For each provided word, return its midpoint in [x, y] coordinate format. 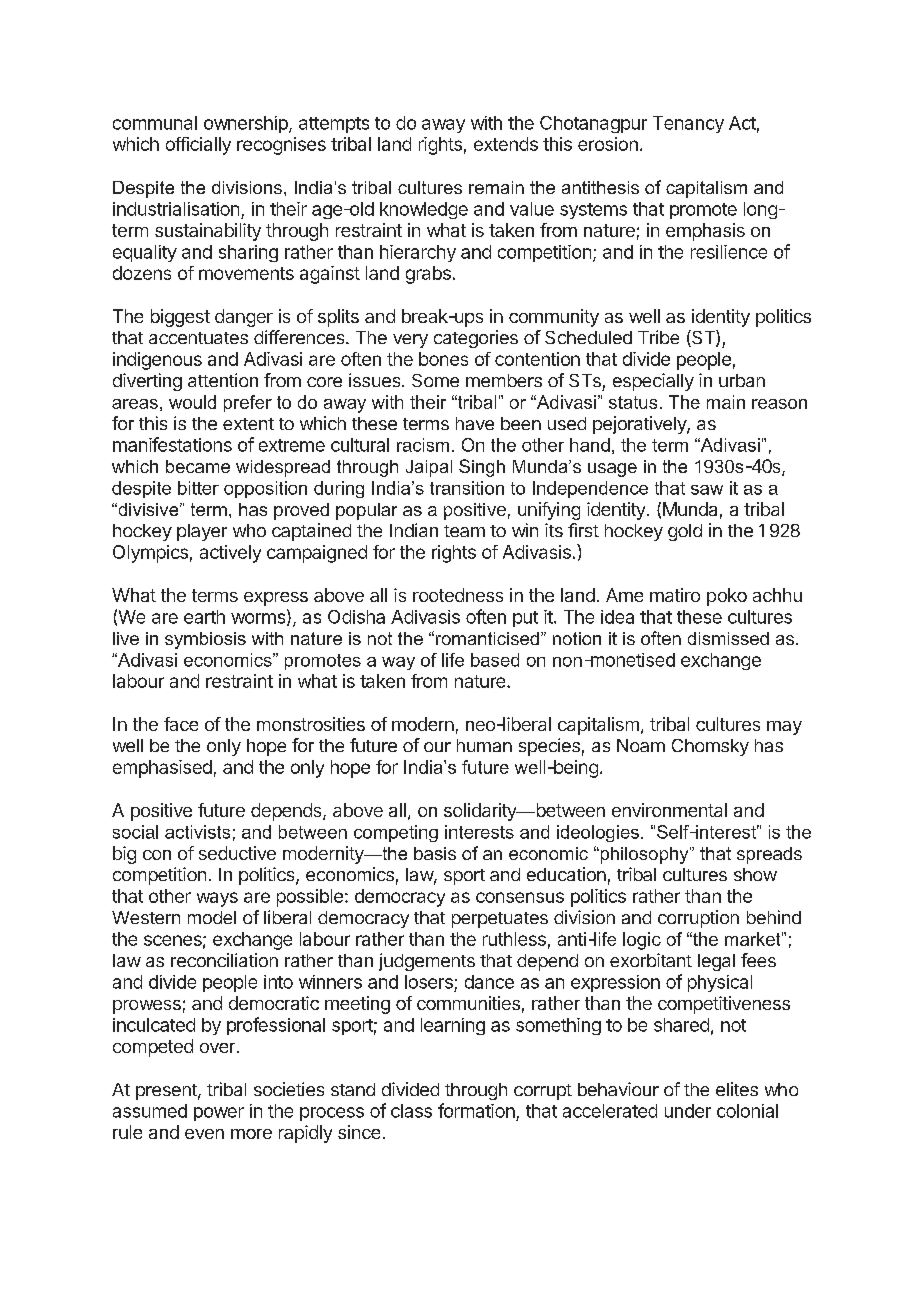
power [219, 1114]
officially [198, 146]
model [212, 917]
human [484, 745]
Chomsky [710, 747]
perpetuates [500, 920]
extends [506, 144]
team [464, 531]
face [181, 724]
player [202, 532]
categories [476, 339]
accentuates [198, 338]
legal [716, 962]
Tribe [658, 337]
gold [685, 532]
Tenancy [688, 124]
